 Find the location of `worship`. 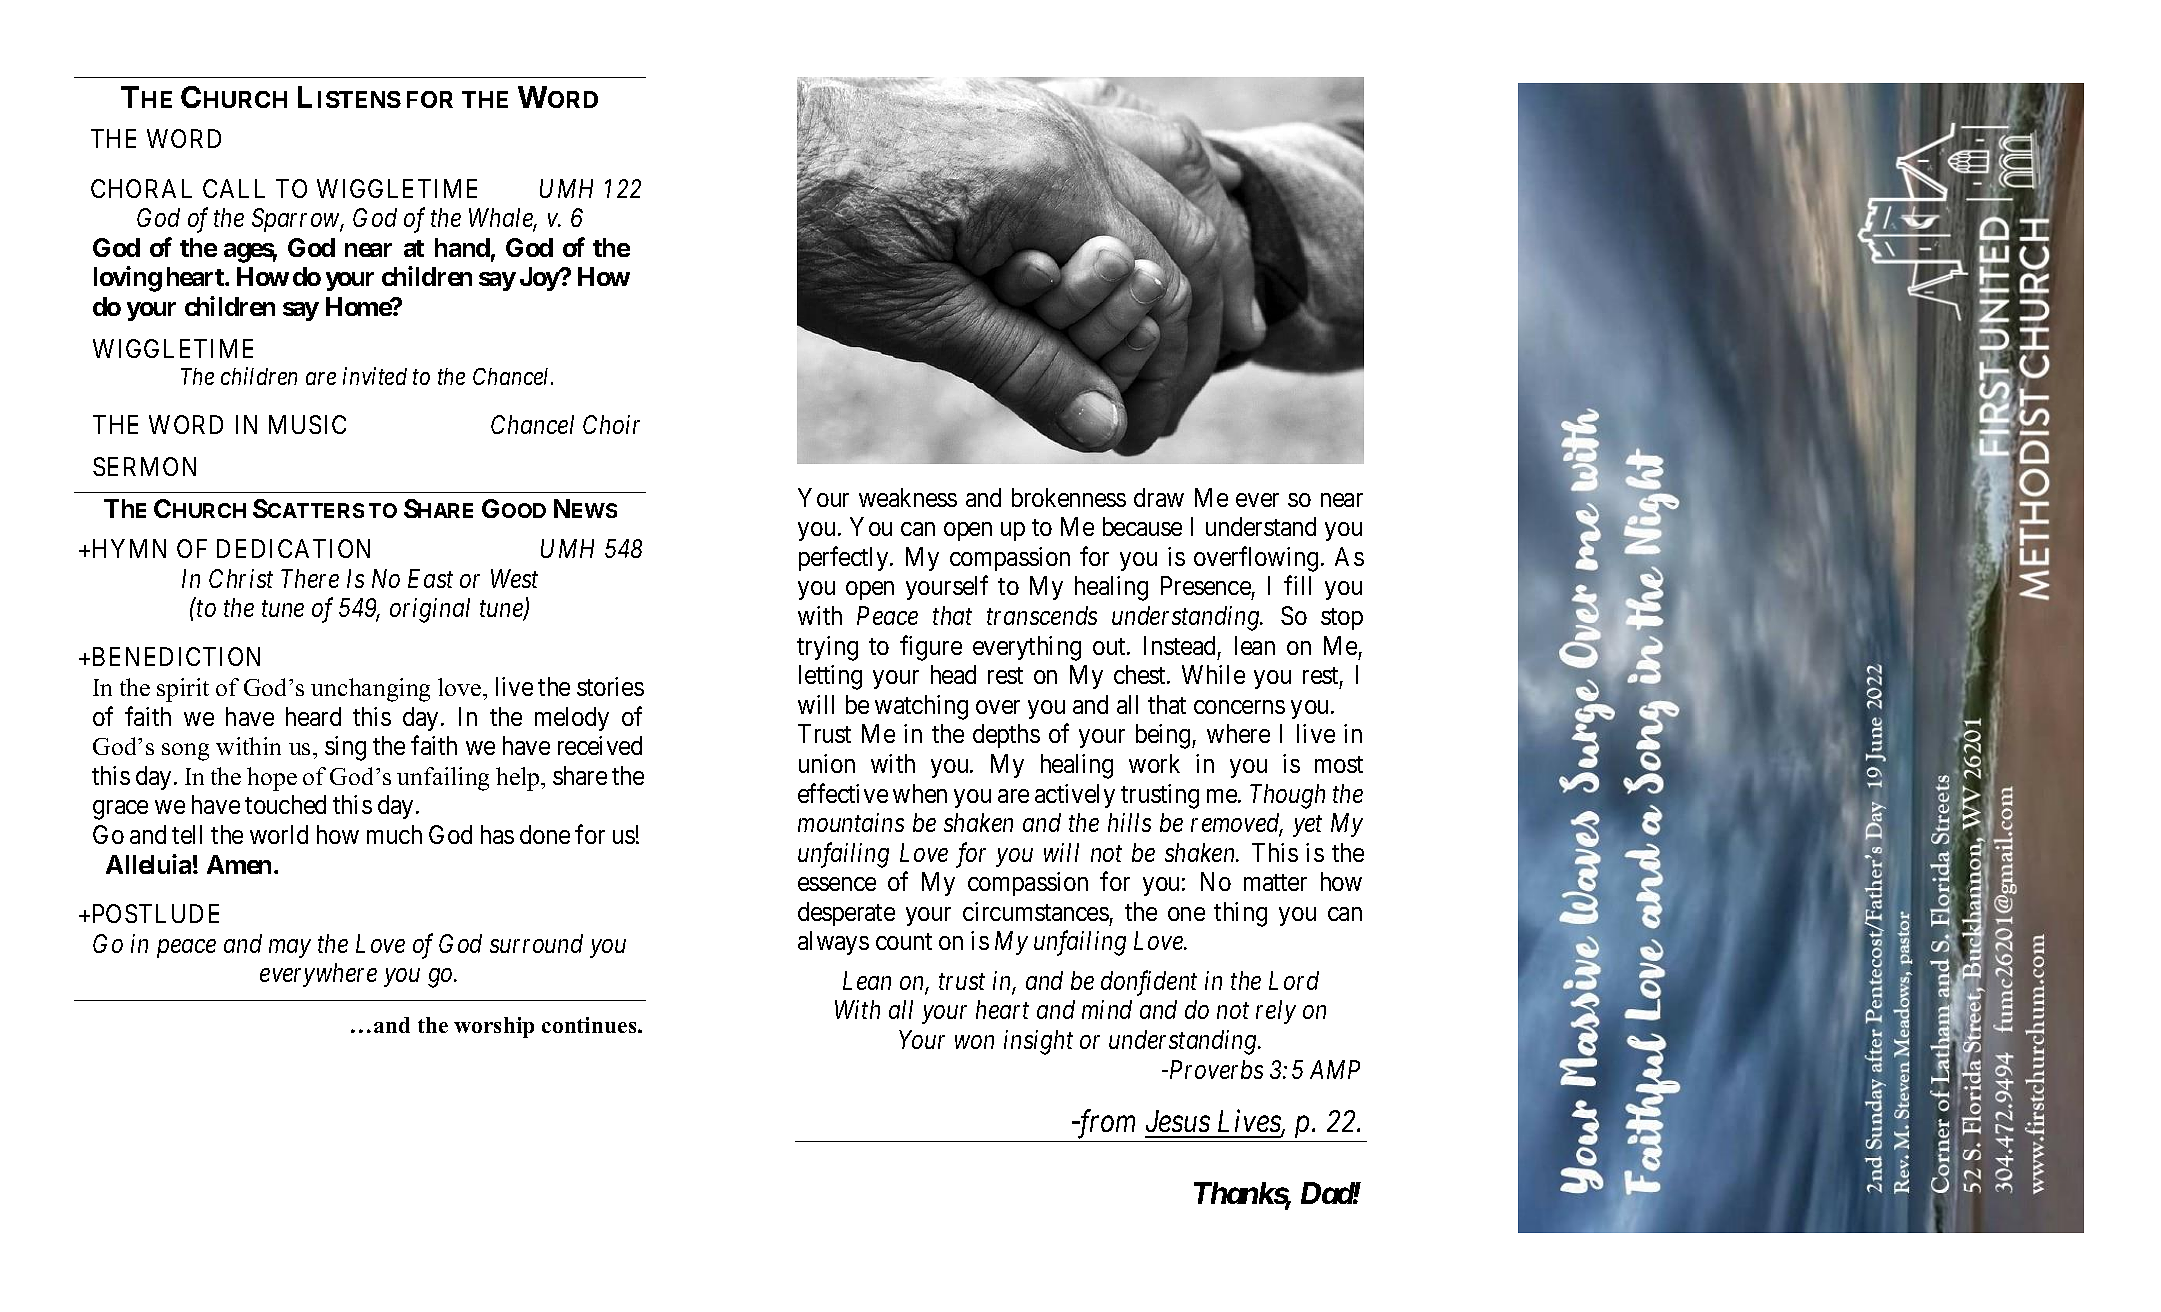

worship is located at coordinates (494, 1027).
